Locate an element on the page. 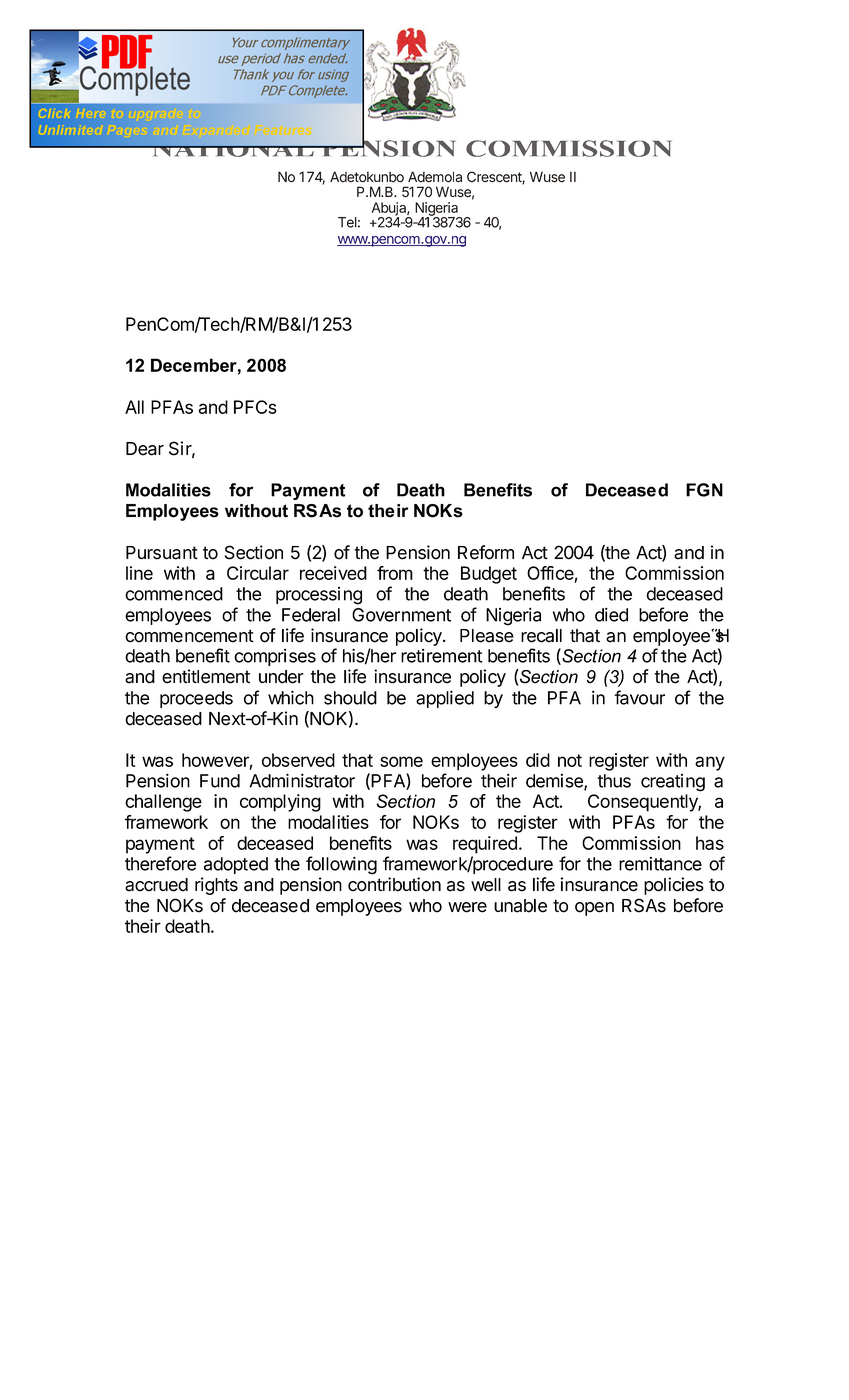 The width and height of the page is (849, 1400). any is located at coordinates (710, 763).
